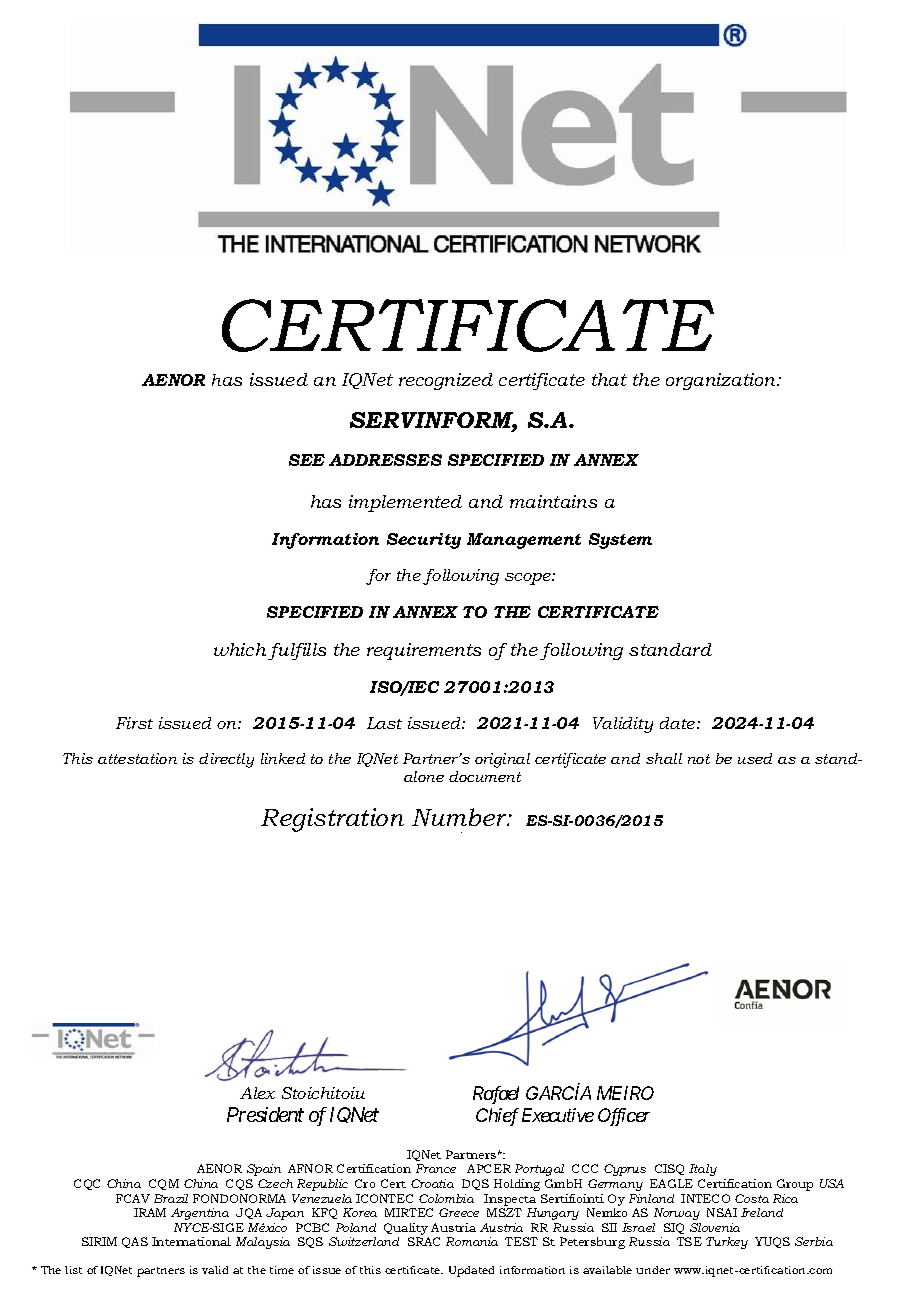 This image has width=924, height=1308. I want to click on Officer, so click(624, 1117).
